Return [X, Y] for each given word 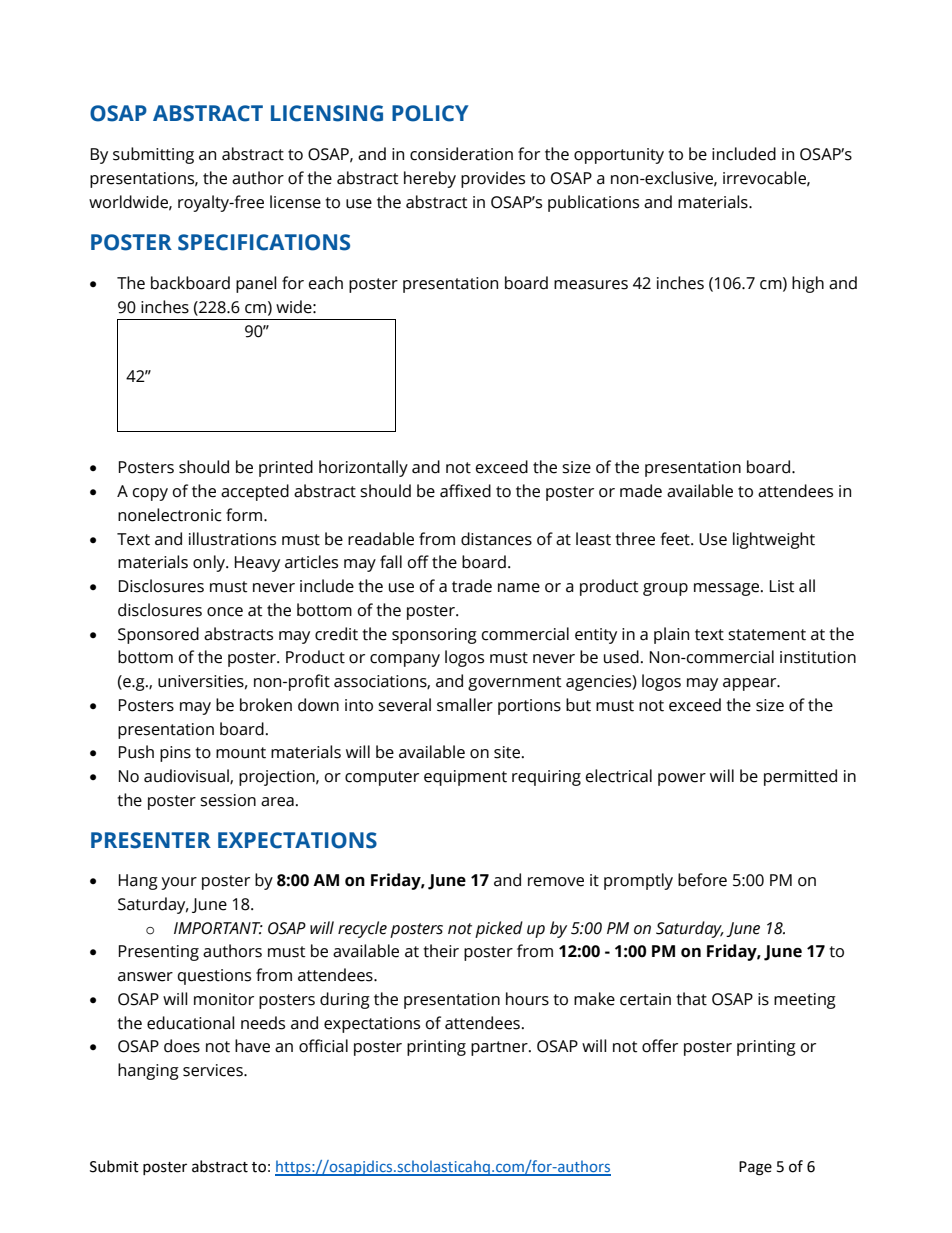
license [295, 202]
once [225, 612]
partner [500, 1048]
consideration [461, 154]
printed [286, 468]
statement [767, 635]
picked [499, 929]
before [702, 880]
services [214, 1070]
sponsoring [434, 636]
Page [755, 1168]
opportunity [619, 156]
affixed [465, 491]
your [179, 883]
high [808, 284]
